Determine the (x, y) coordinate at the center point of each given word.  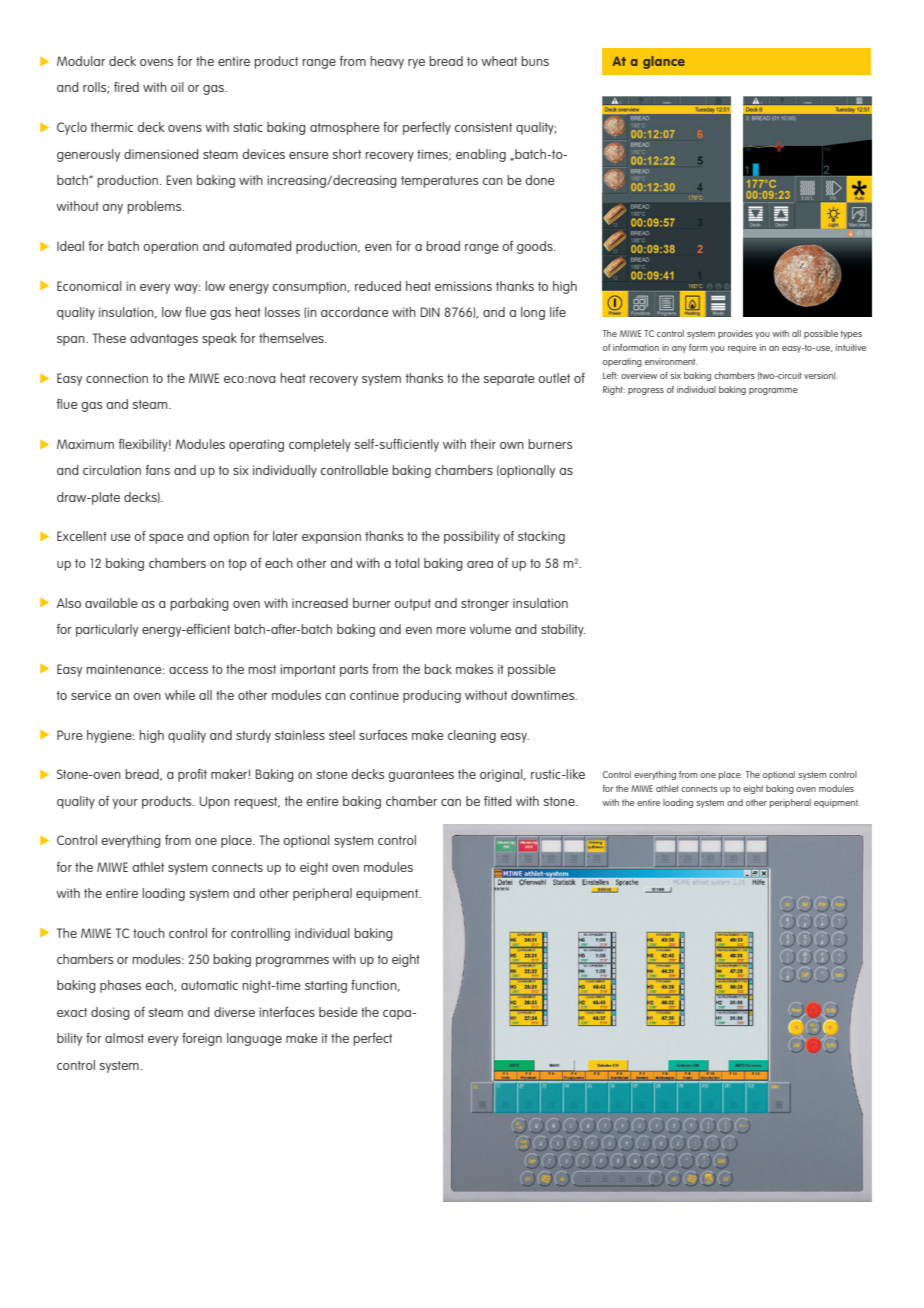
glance (664, 62)
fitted (498, 801)
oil (177, 87)
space (166, 539)
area (480, 564)
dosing (110, 1013)
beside (338, 1012)
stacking (541, 537)
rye (416, 64)
